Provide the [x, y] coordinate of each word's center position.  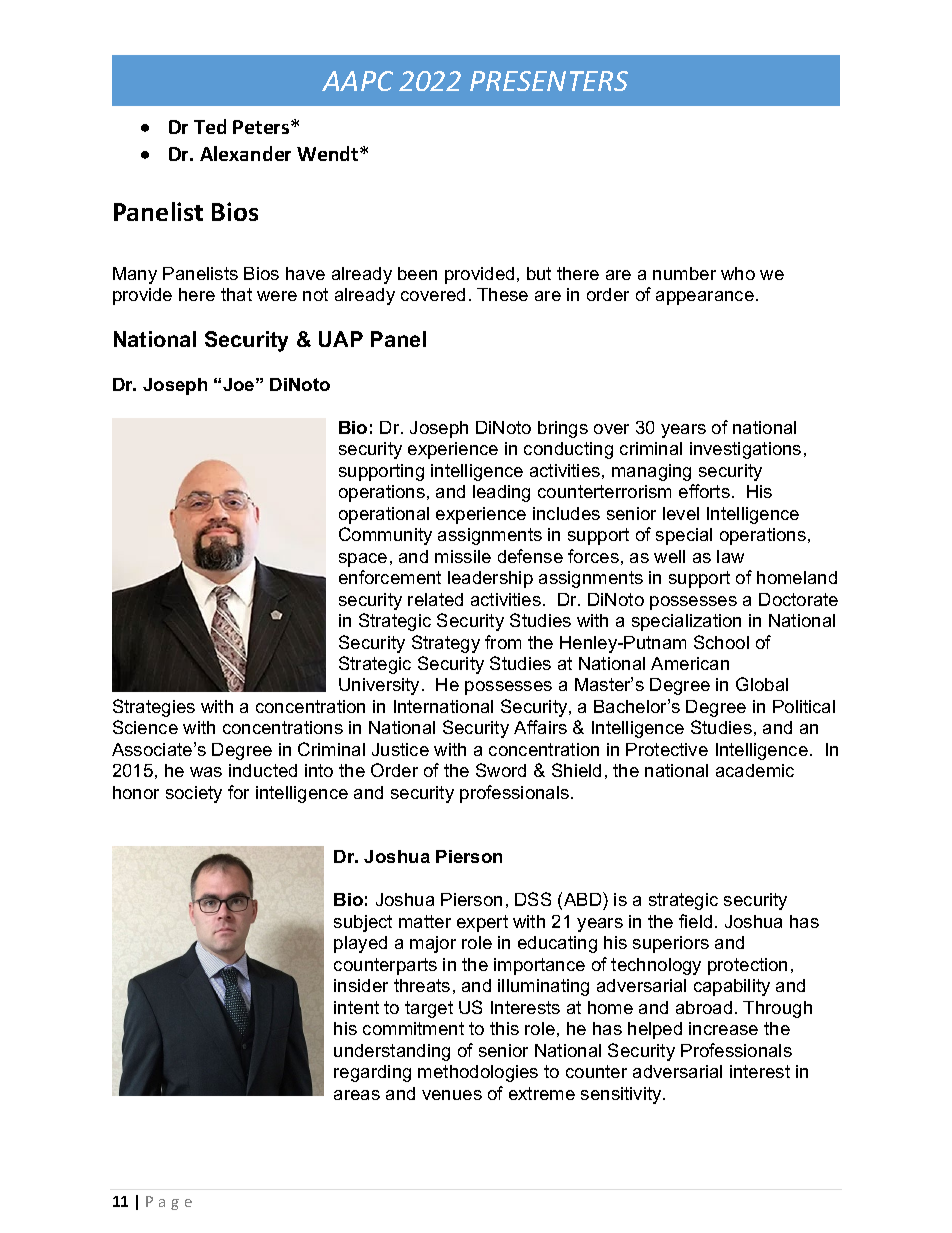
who [738, 273]
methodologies [478, 1073]
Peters [262, 127]
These [502, 294]
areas [357, 1095]
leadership [490, 579]
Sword [501, 770]
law [730, 556]
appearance [705, 298]
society [194, 794]
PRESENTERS [549, 81]
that [236, 294]
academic [755, 770]
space [363, 560]
